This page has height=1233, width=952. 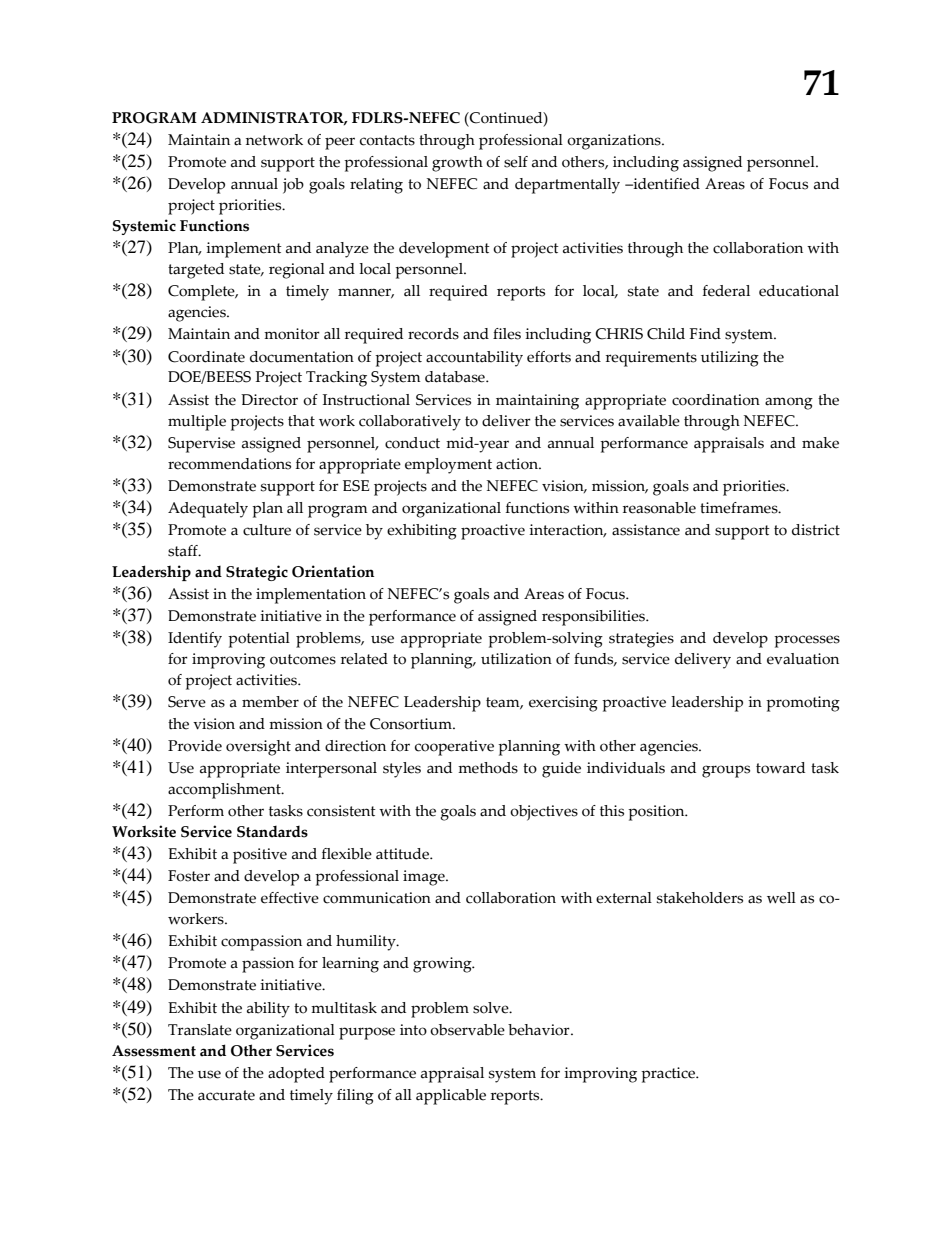 I want to click on methods, so click(x=488, y=768).
